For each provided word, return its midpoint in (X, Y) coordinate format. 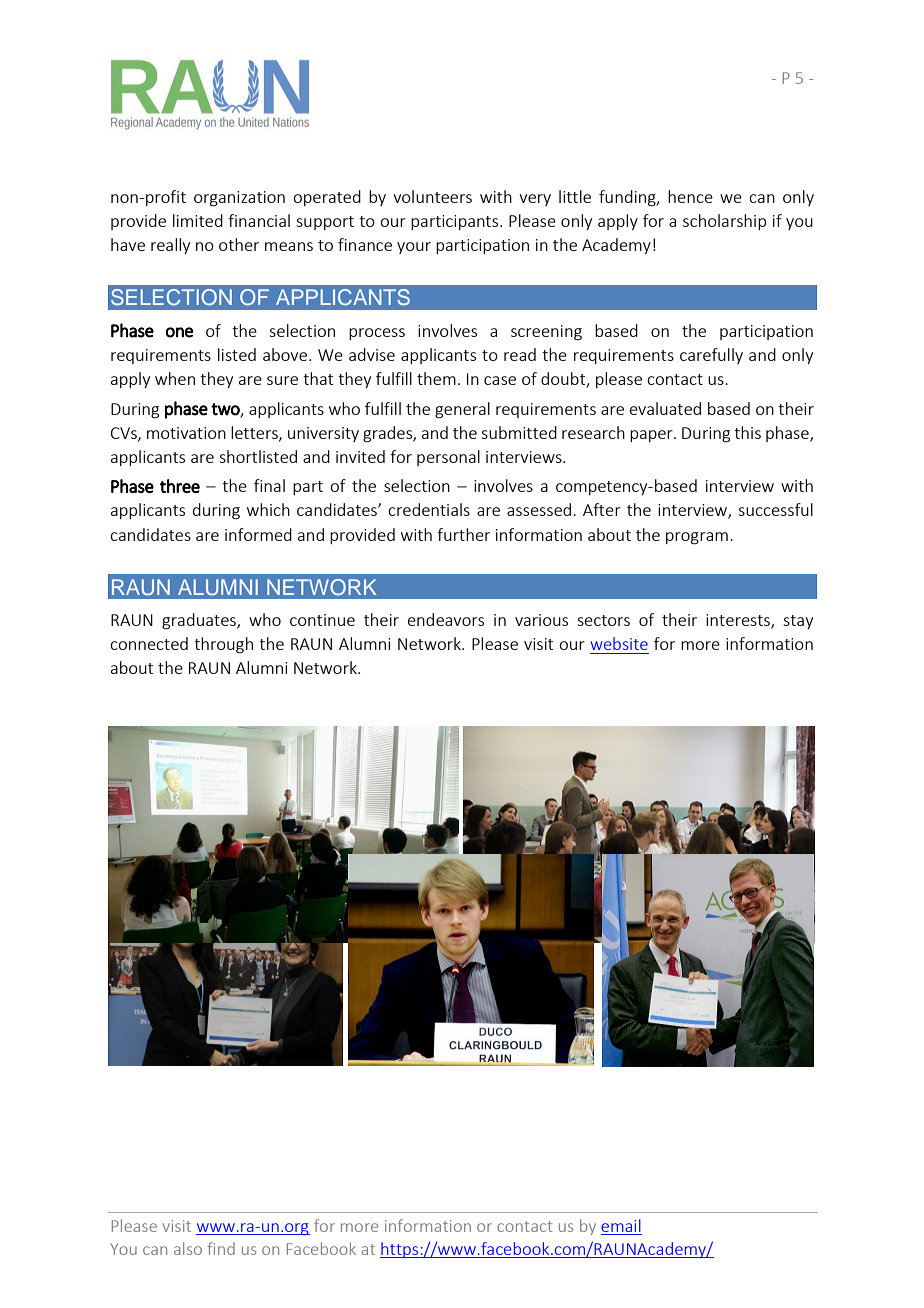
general (462, 410)
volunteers (432, 196)
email (621, 1225)
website (619, 643)
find (221, 1248)
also (188, 1248)
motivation (186, 433)
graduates (200, 621)
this (747, 432)
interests (739, 621)
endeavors (446, 619)
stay (798, 622)
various (541, 620)
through (223, 645)
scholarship (724, 222)
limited (198, 220)
